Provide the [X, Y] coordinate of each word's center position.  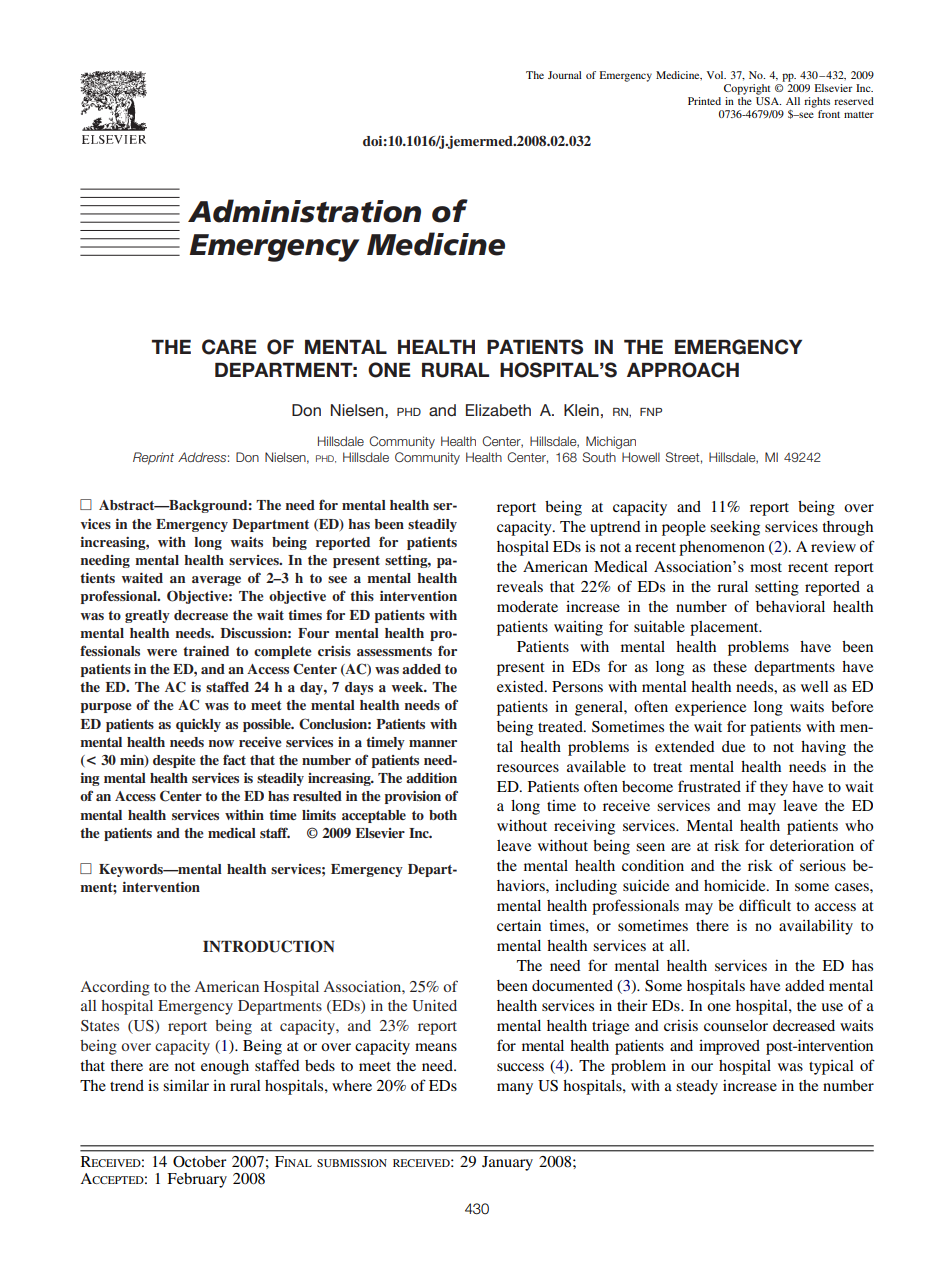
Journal [565, 75]
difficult [765, 905]
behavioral [790, 606]
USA [768, 101]
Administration [304, 211]
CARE [229, 347]
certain [519, 925]
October [200, 1162]
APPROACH [683, 370]
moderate [527, 606]
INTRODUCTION [268, 946]
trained [206, 651]
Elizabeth [498, 410]
